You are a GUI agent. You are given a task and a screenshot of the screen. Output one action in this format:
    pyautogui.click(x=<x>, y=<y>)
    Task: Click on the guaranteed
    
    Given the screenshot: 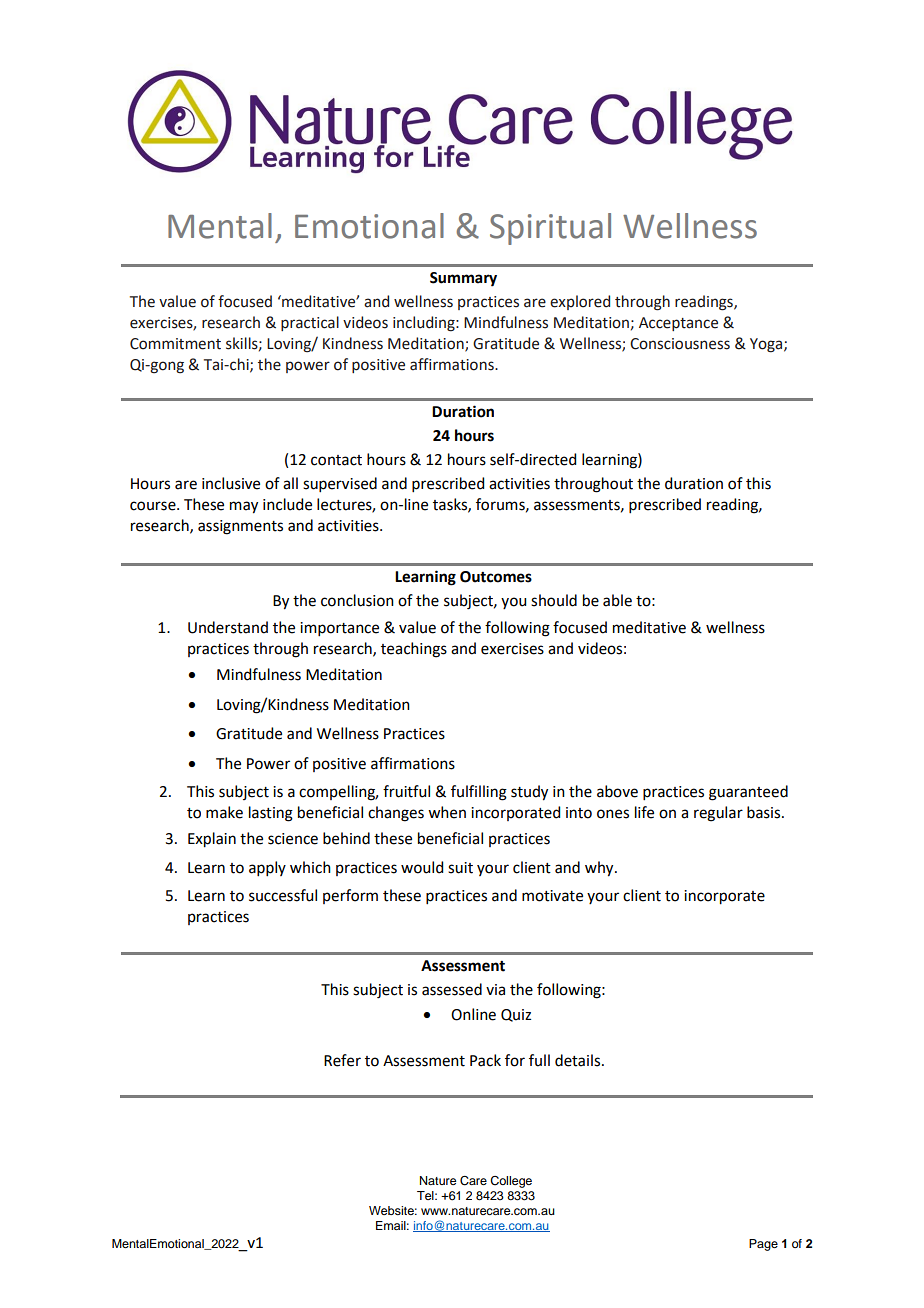 What is the action you would take?
    pyautogui.click(x=748, y=793)
